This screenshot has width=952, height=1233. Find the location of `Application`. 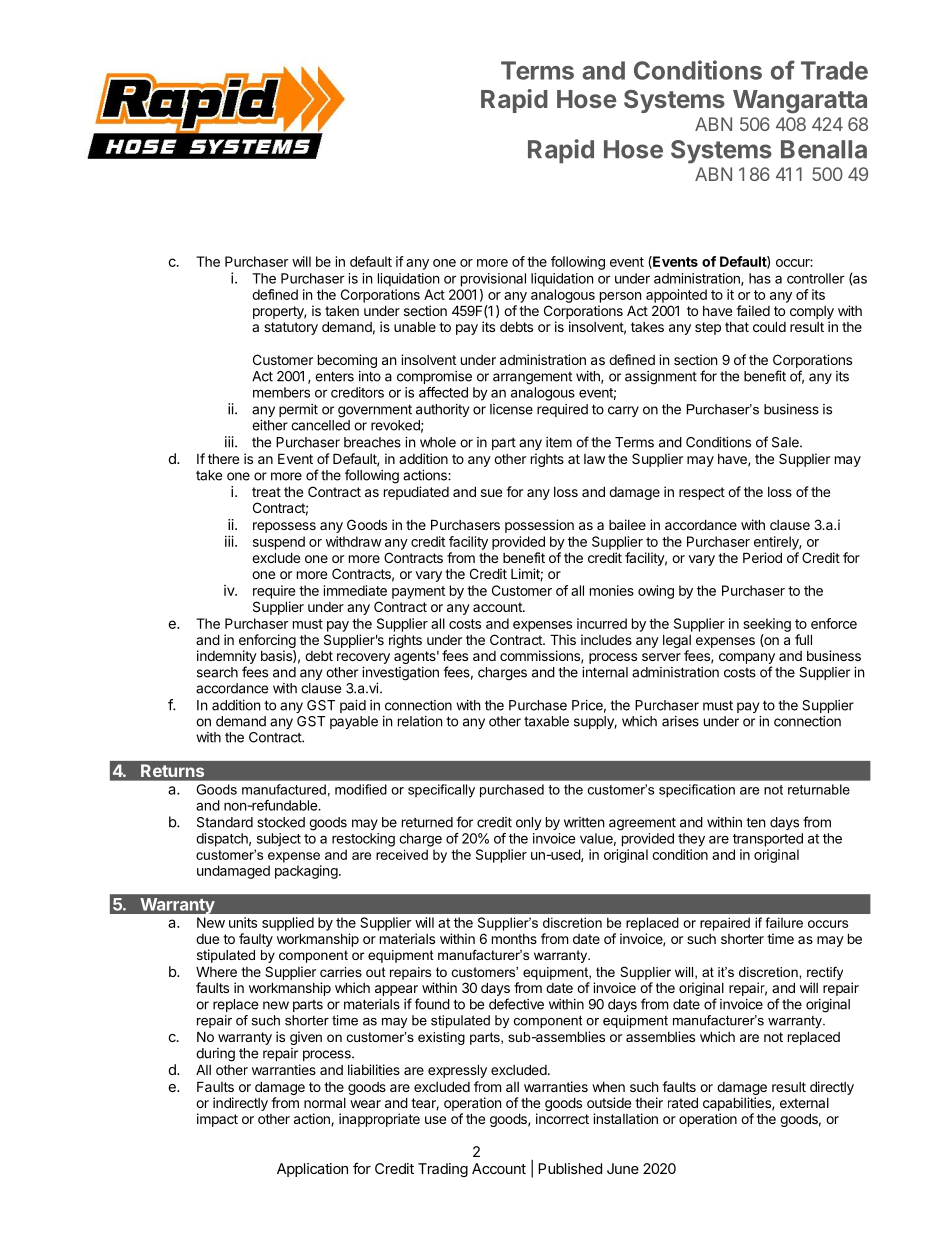

Application is located at coordinates (312, 1170).
